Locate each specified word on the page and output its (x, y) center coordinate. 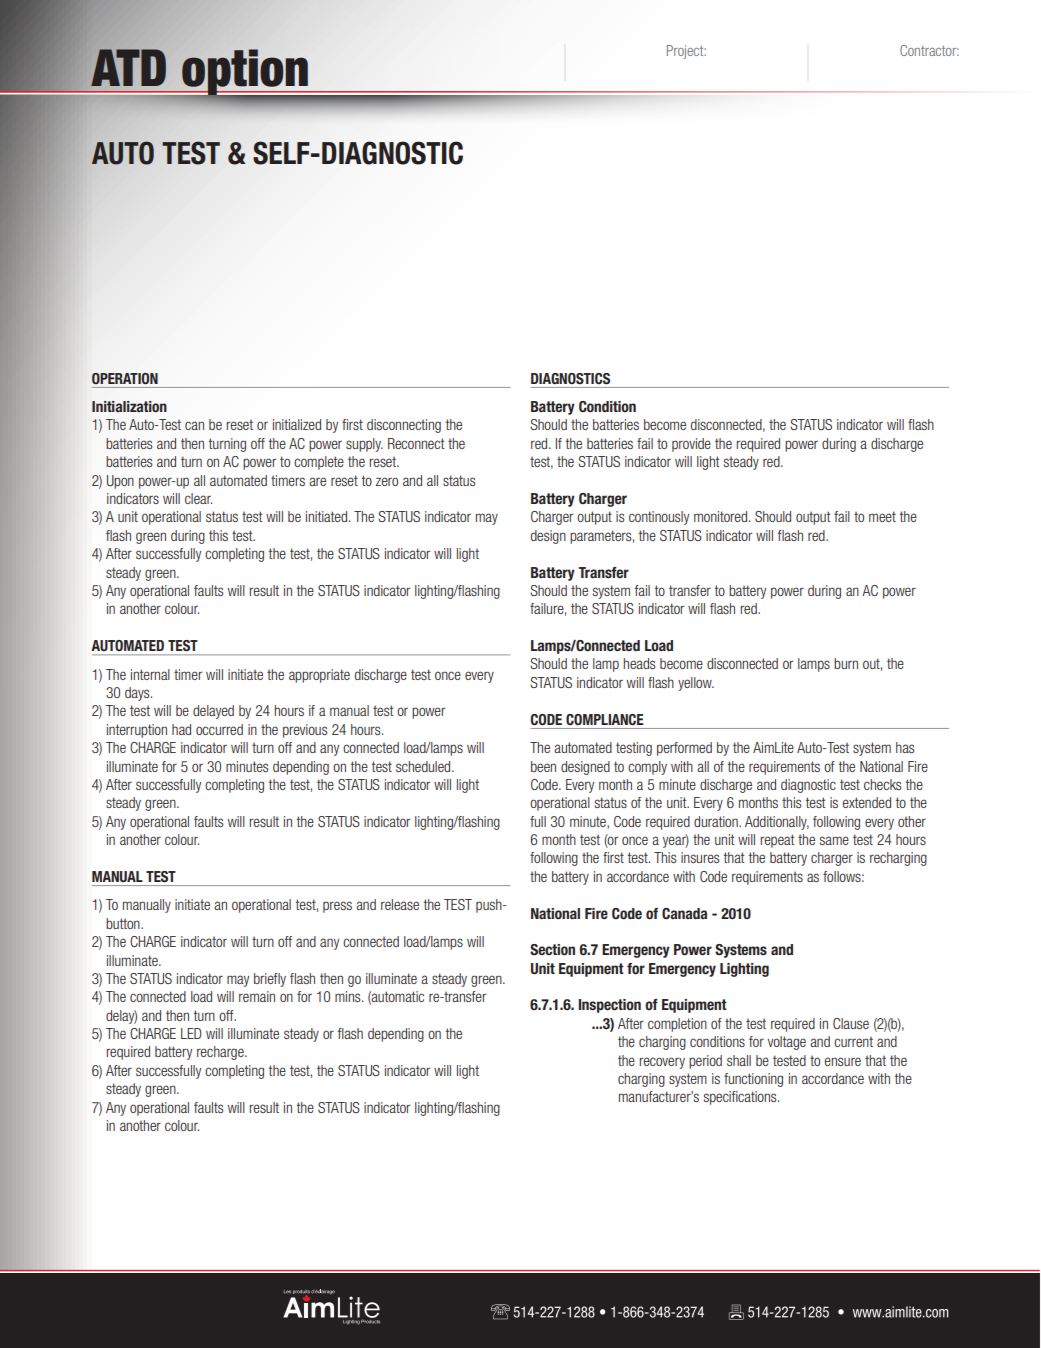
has (905, 747)
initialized (297, 424)
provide (691, 445)
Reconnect (416, 443)
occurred (219, 729)
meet (882, 516)
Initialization (129, 406)
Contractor (929, 50)
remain (257, 996)
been (543, 766)
